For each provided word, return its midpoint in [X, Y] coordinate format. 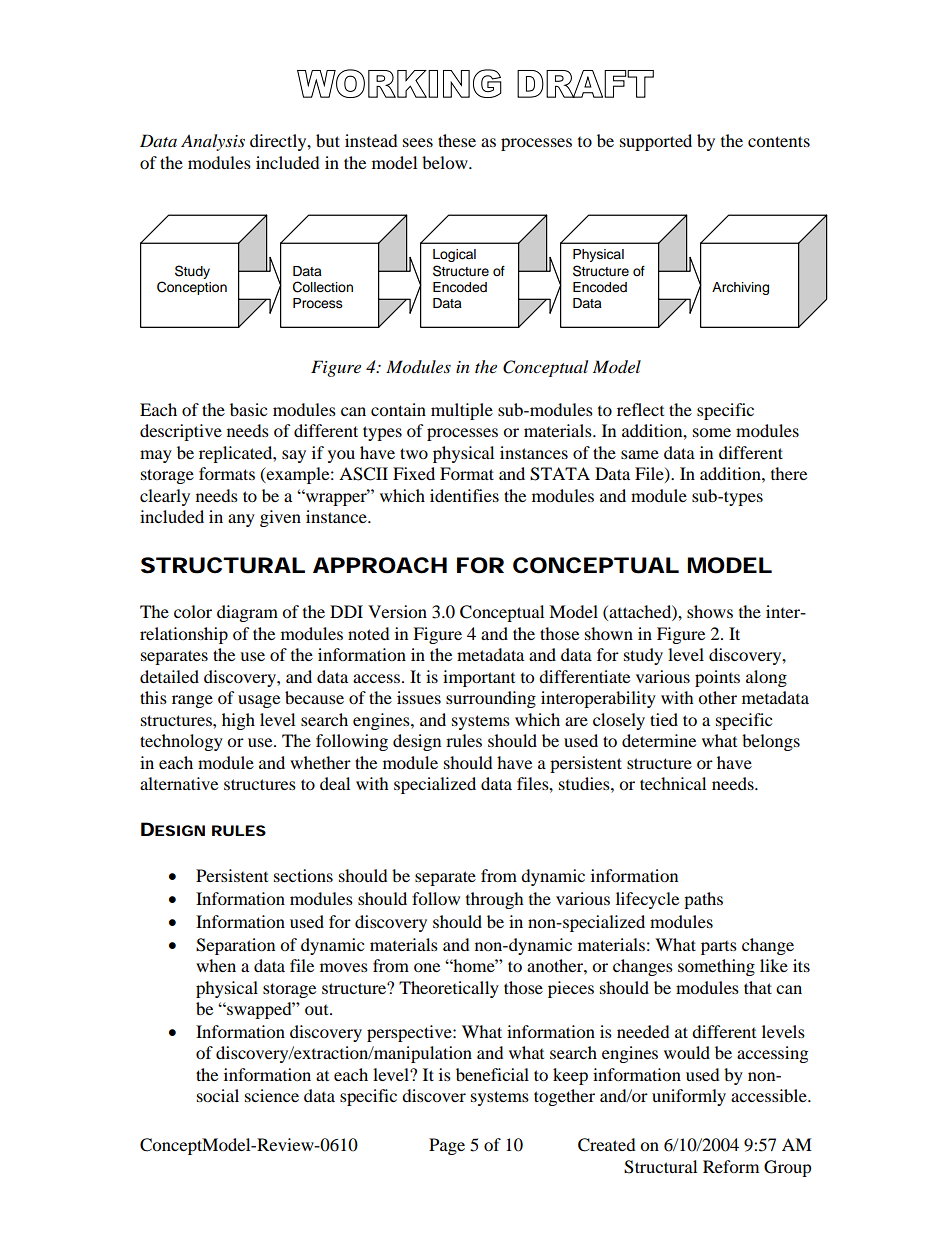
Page [447, 1146]
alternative [179, 783]
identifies [464, 495]
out [318, 1010]
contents [779, 141]
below [446, 162]
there [789, 473]
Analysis [213, 142]
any [241, 520]
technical [673, 783]
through [495, 900]
